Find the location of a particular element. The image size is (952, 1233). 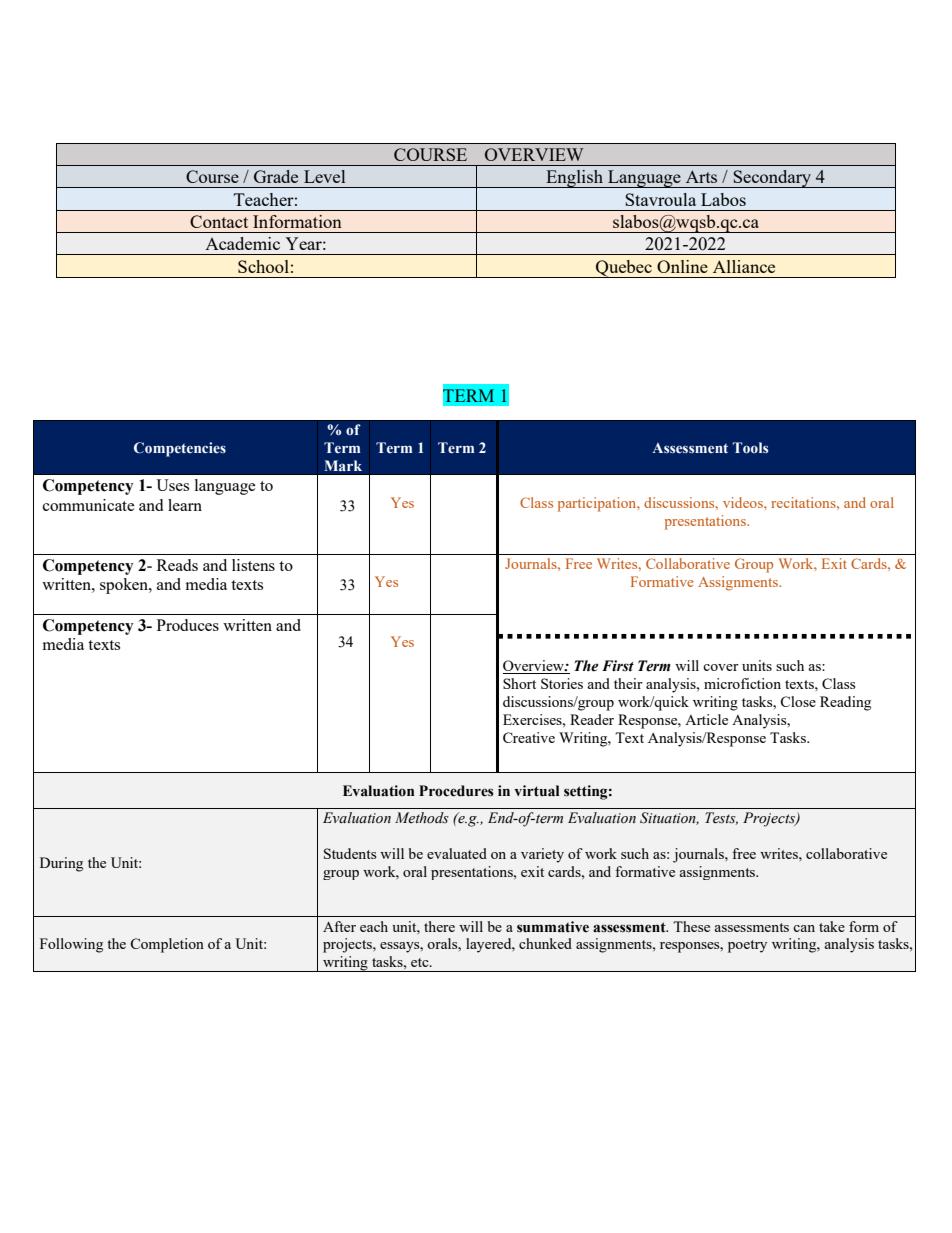

Mark is located at coordinates (343, 465).
